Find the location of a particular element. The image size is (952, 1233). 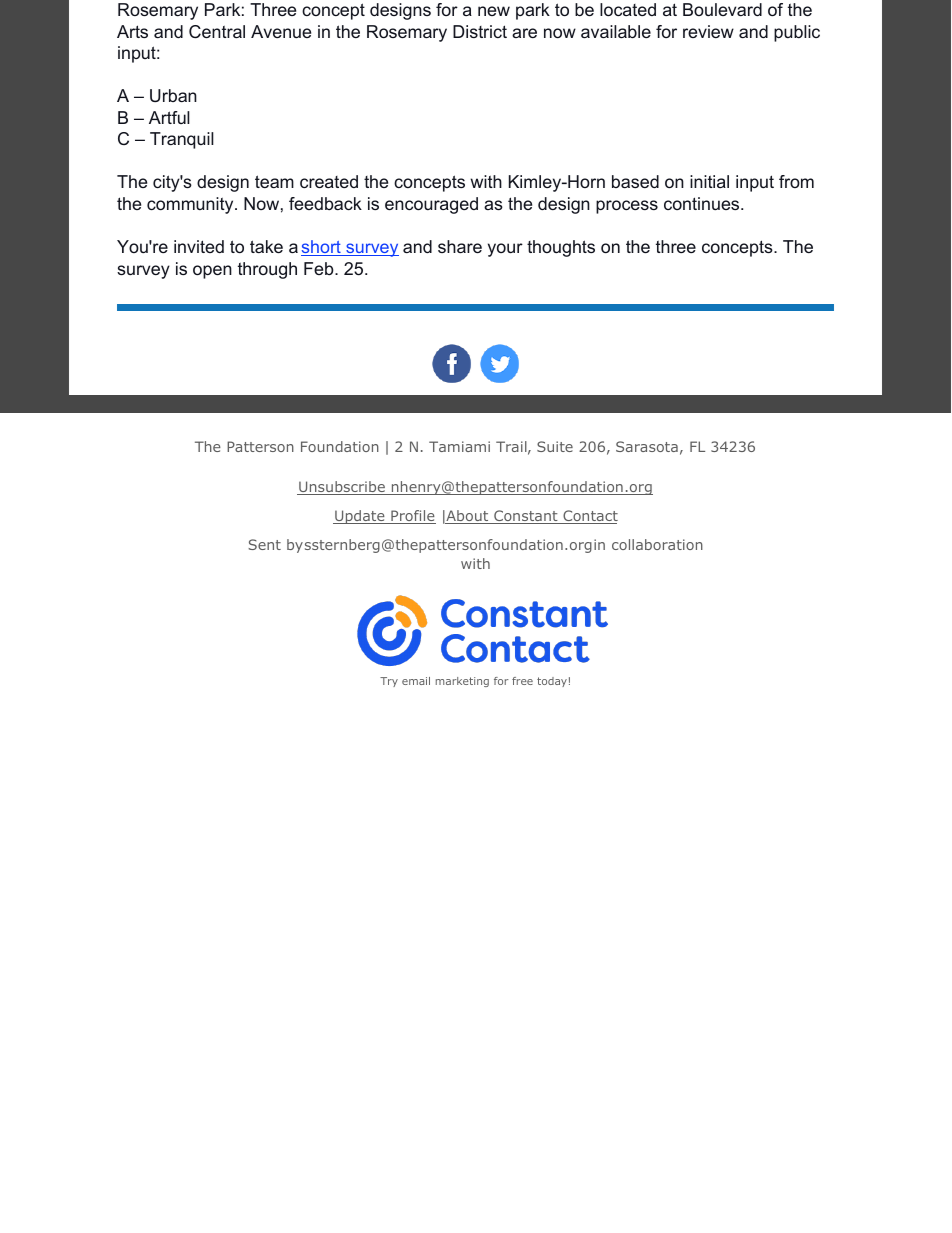

Try is located at coordinates (389, 682).
